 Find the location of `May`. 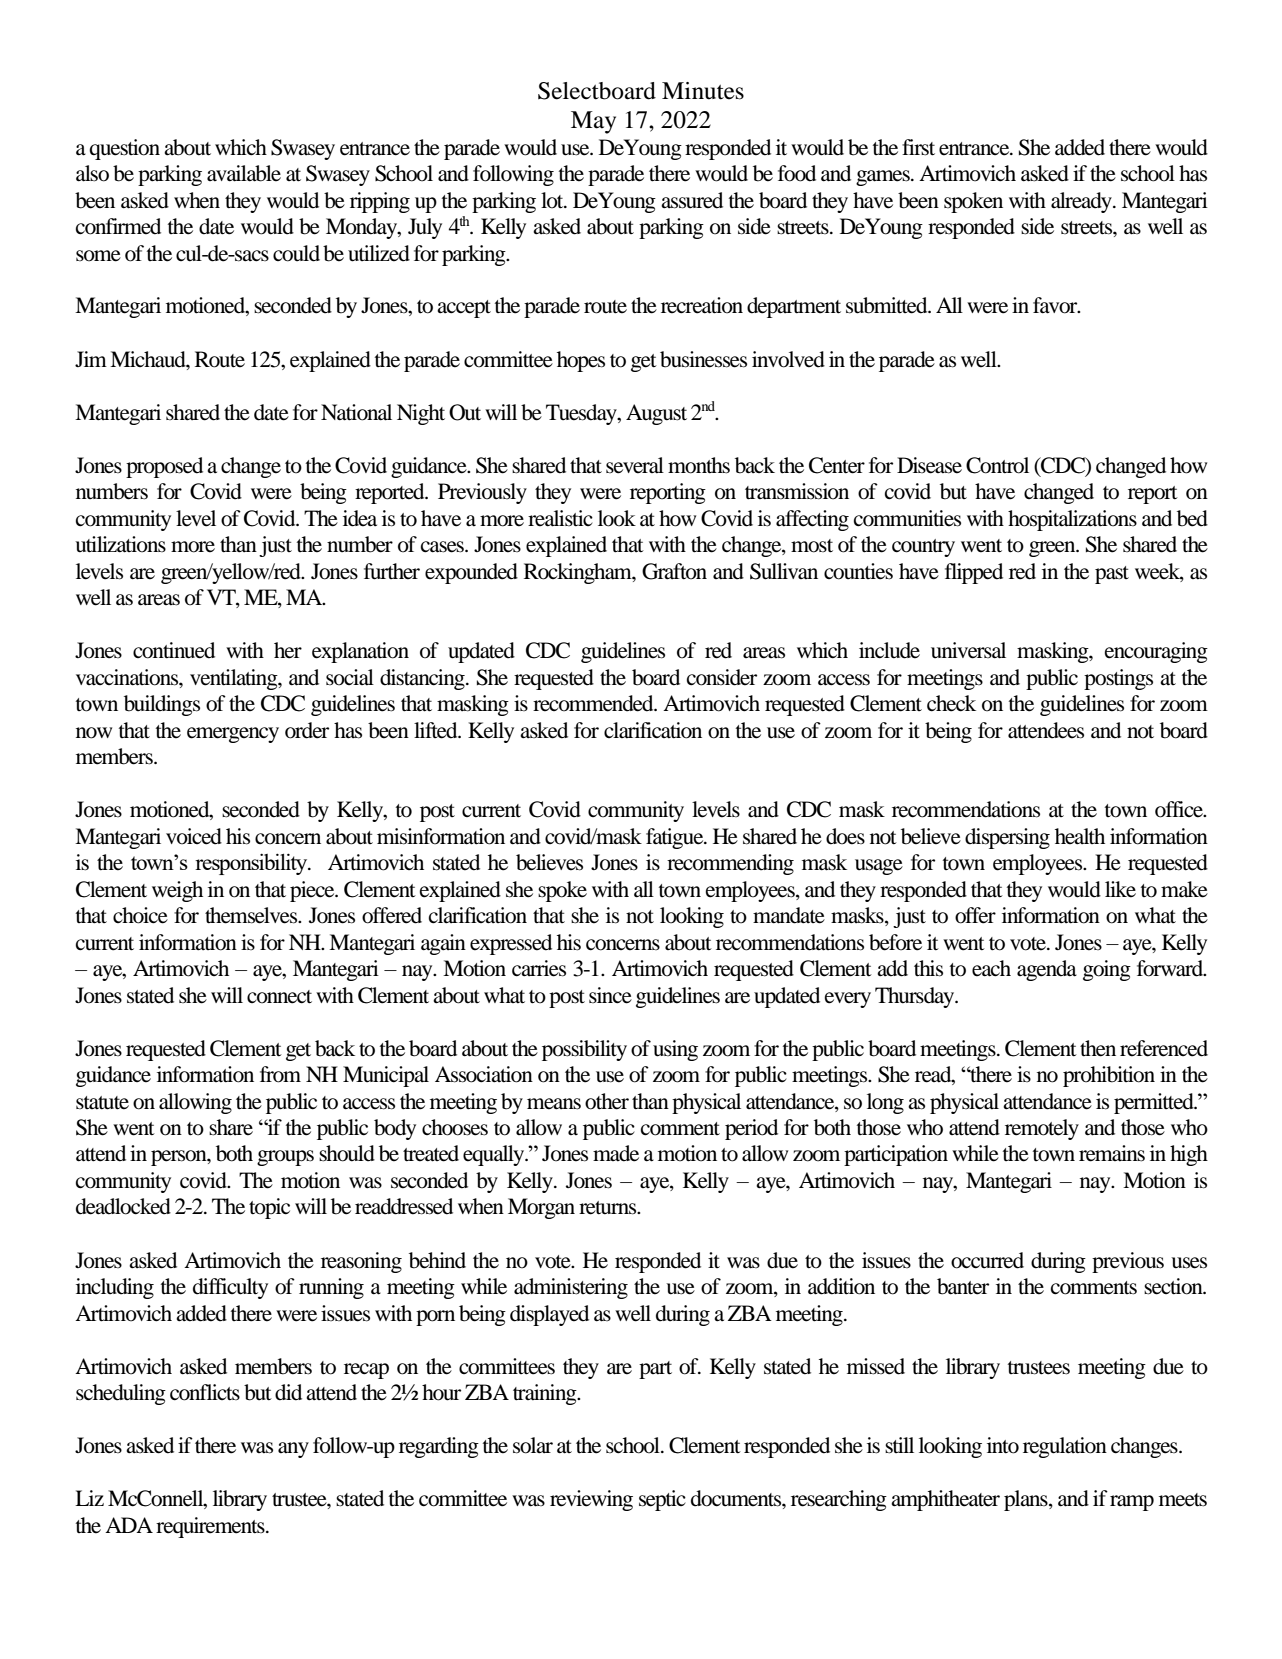

May is located at coordinates (593, 122).
